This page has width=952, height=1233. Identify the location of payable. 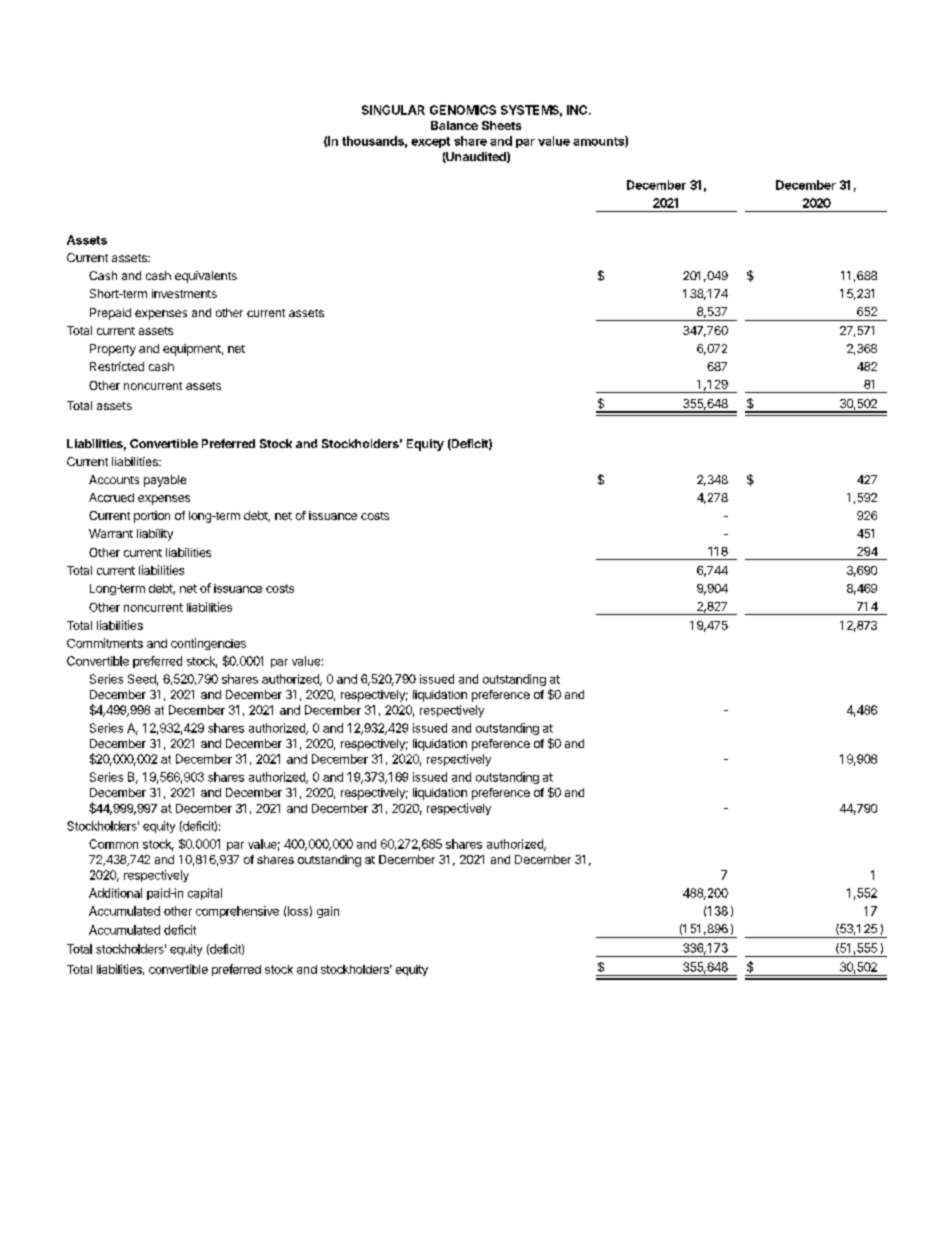
(165, 481).
